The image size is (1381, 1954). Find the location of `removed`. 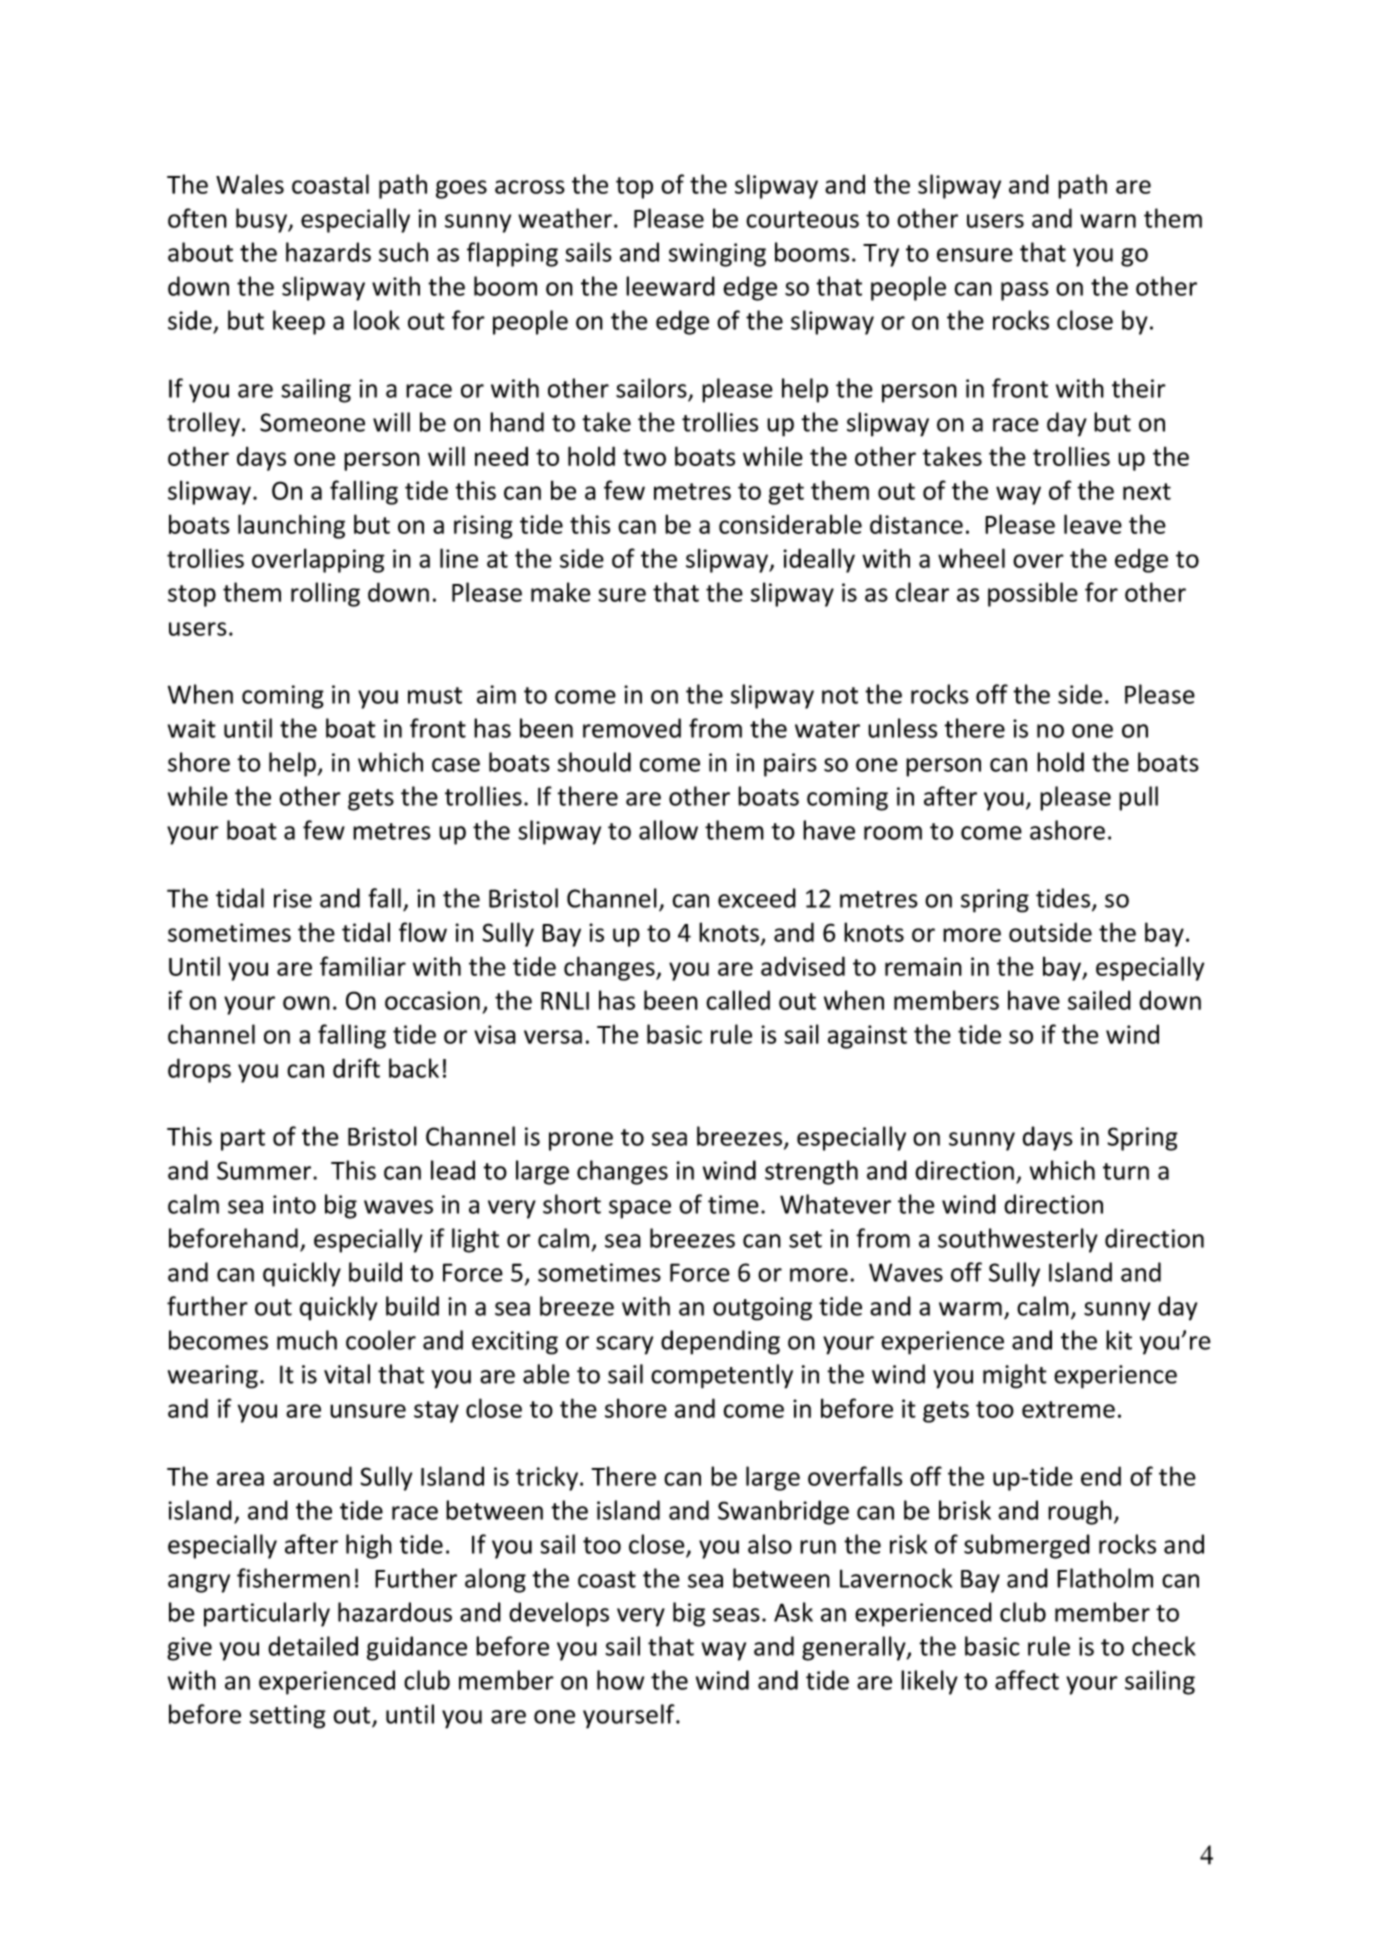

removed is located at coordinates (632, 728).
